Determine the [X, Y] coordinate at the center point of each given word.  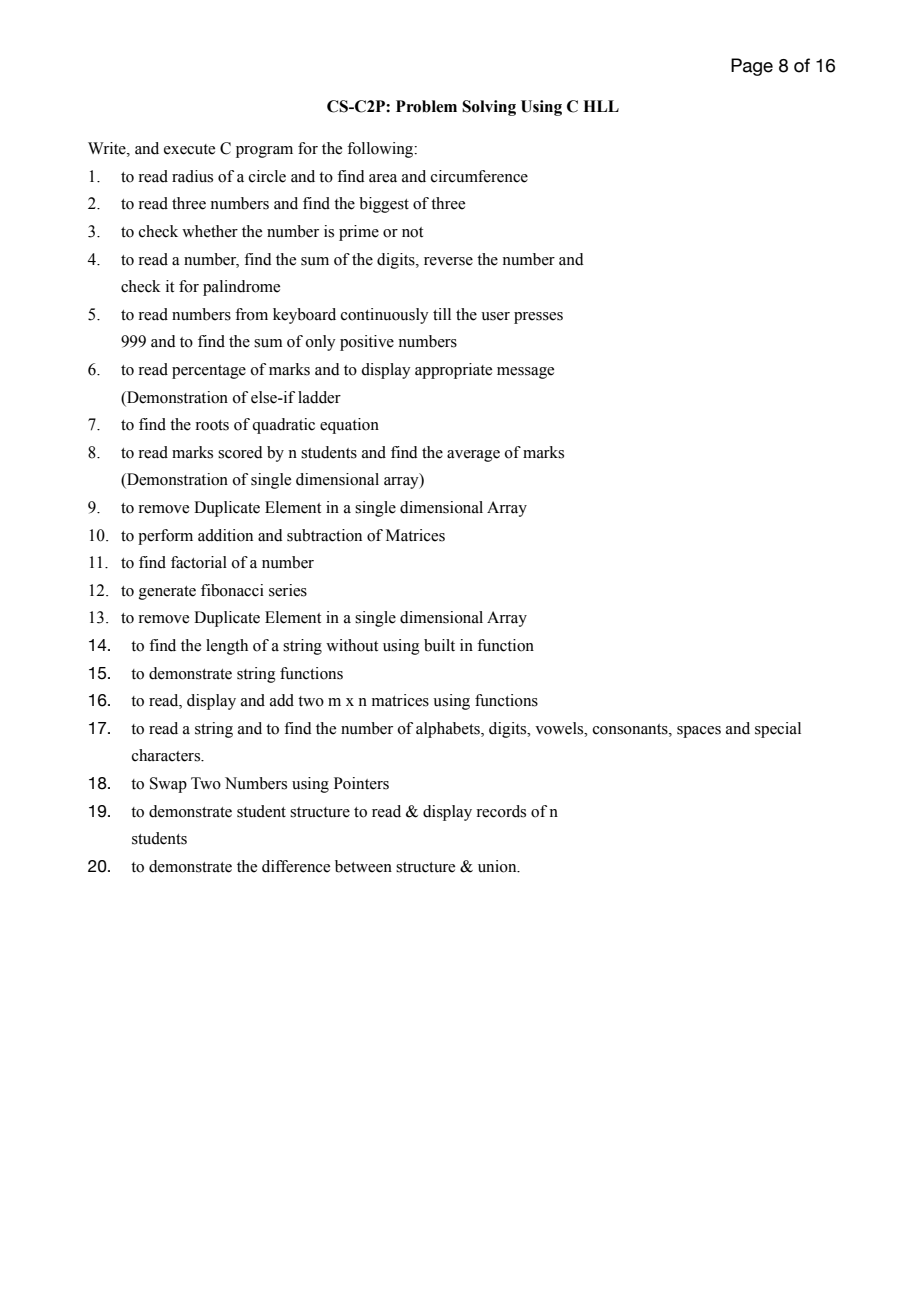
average [473, 456]
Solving [489, 108]
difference [296, 866]
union [498, 866]
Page [752, 67]
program [264, 152]
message [525, 373]
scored [240, 452]
